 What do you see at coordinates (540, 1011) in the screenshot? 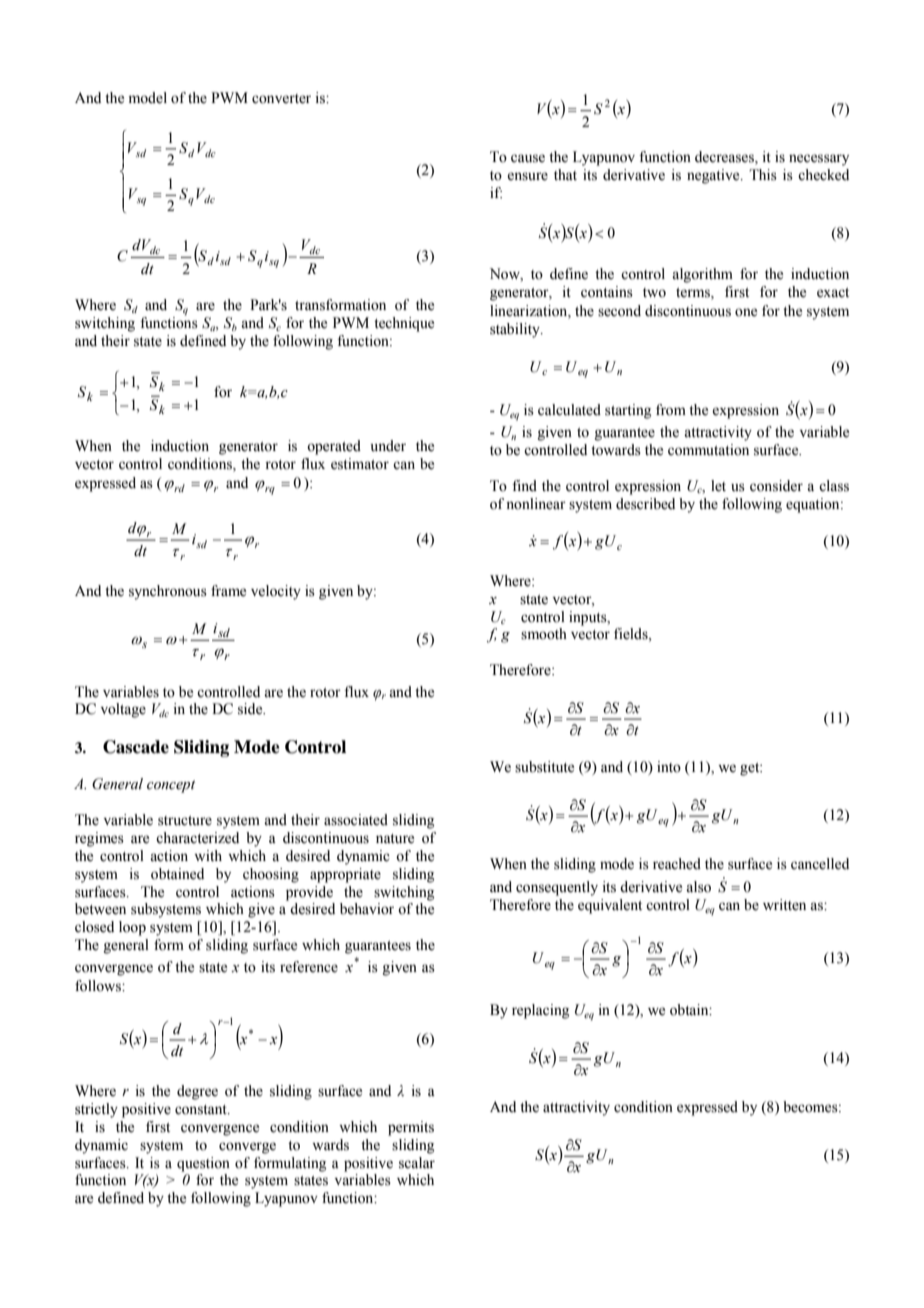
I see `replacing` at bounding box center [540, 1011].
